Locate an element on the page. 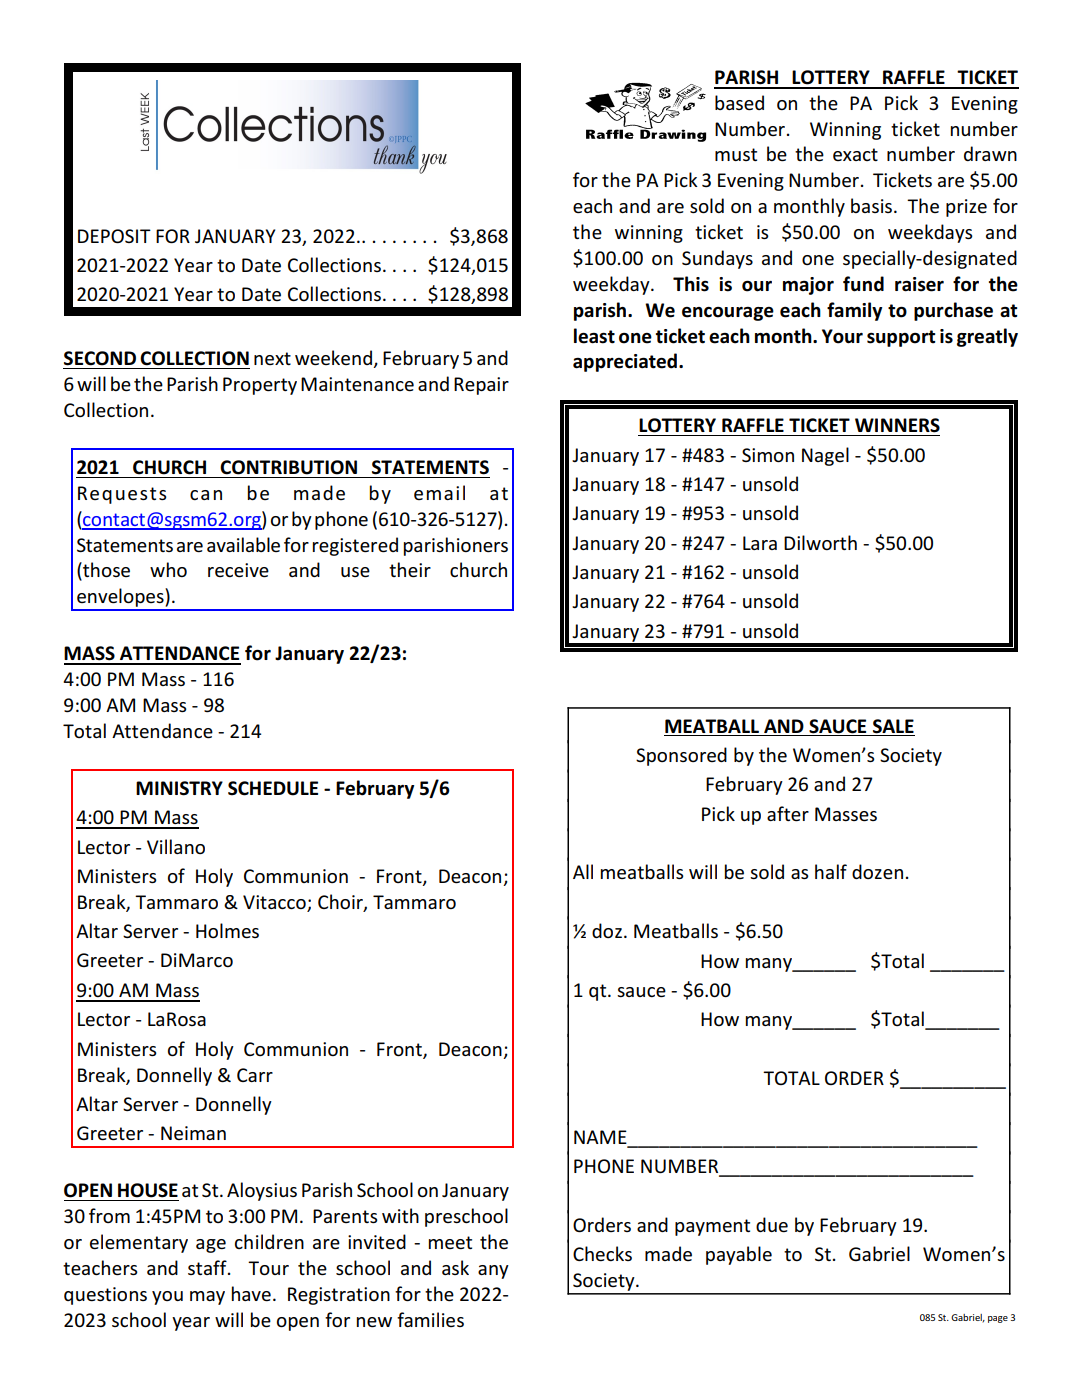  can is located at coordinates (206, 495).
